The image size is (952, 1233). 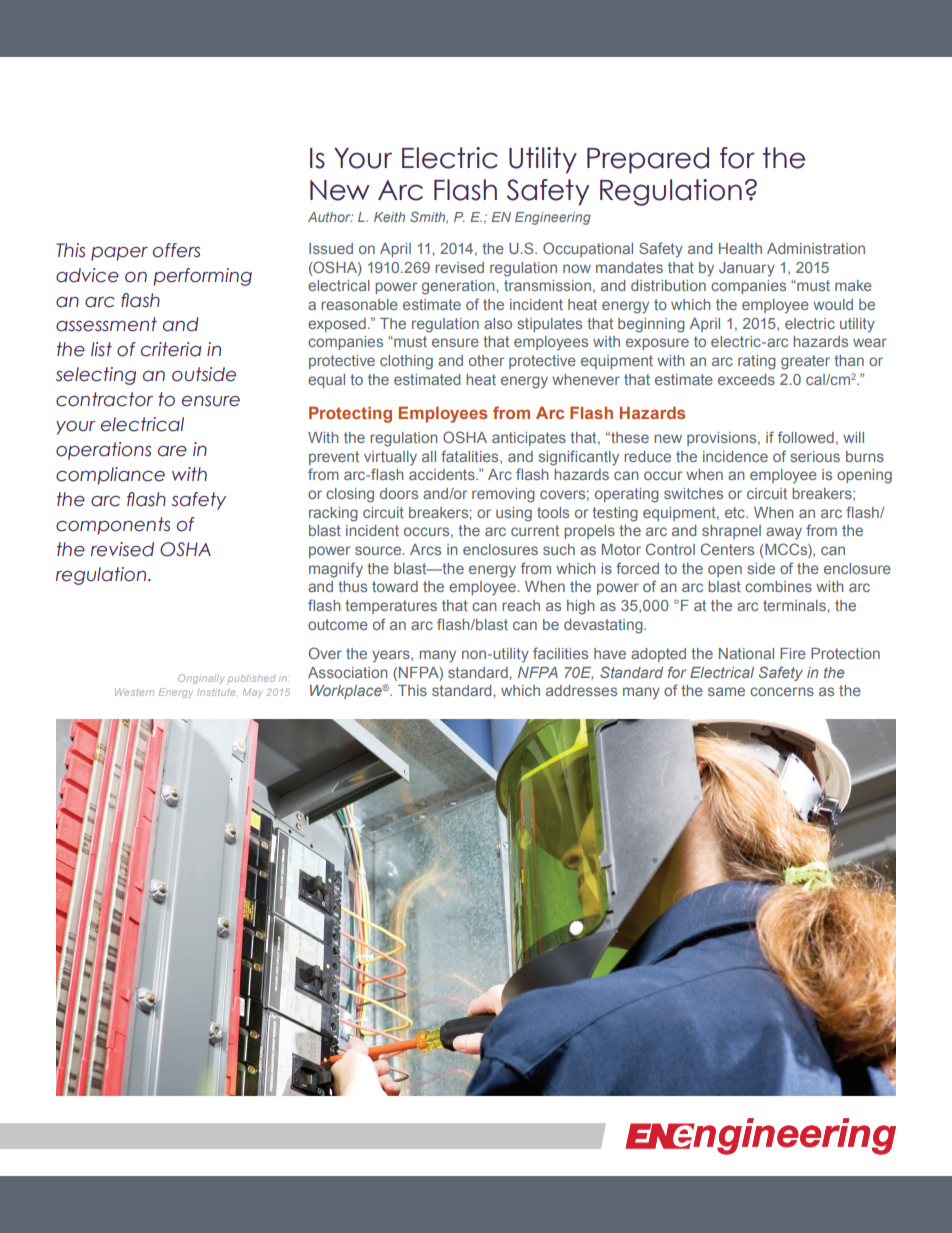 I want to click on greater, so click(x=805, y=362).
